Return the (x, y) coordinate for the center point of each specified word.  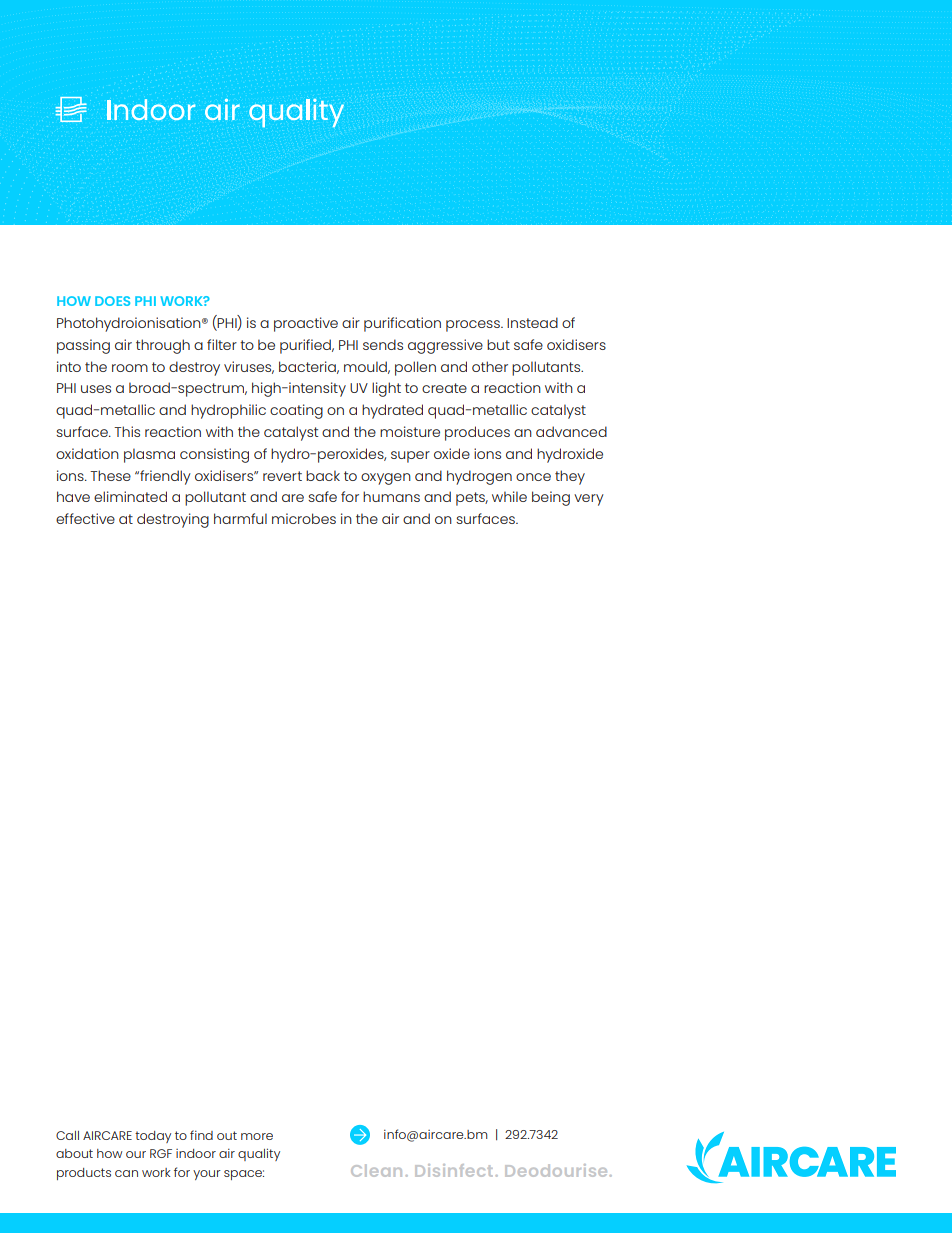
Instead (532, 322)
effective (85, 518)
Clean (376, 1170)
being (551, 498)
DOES (112, 301)
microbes (304, 518)
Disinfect (453, 1170)
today (153, 1137)
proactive (306, 324)
